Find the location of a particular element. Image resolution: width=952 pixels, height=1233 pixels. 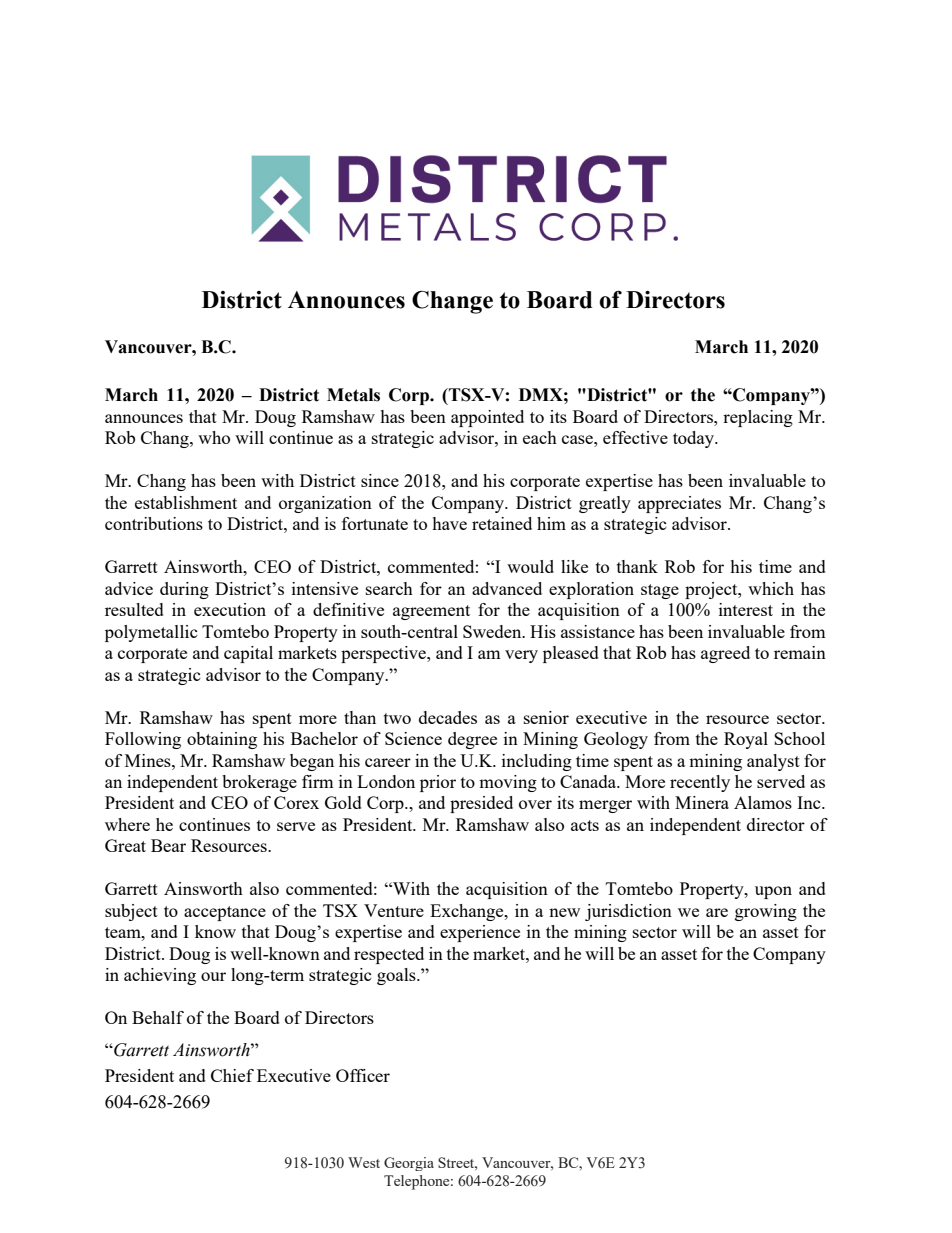

brokerage is located at coordinates (259, 783).
